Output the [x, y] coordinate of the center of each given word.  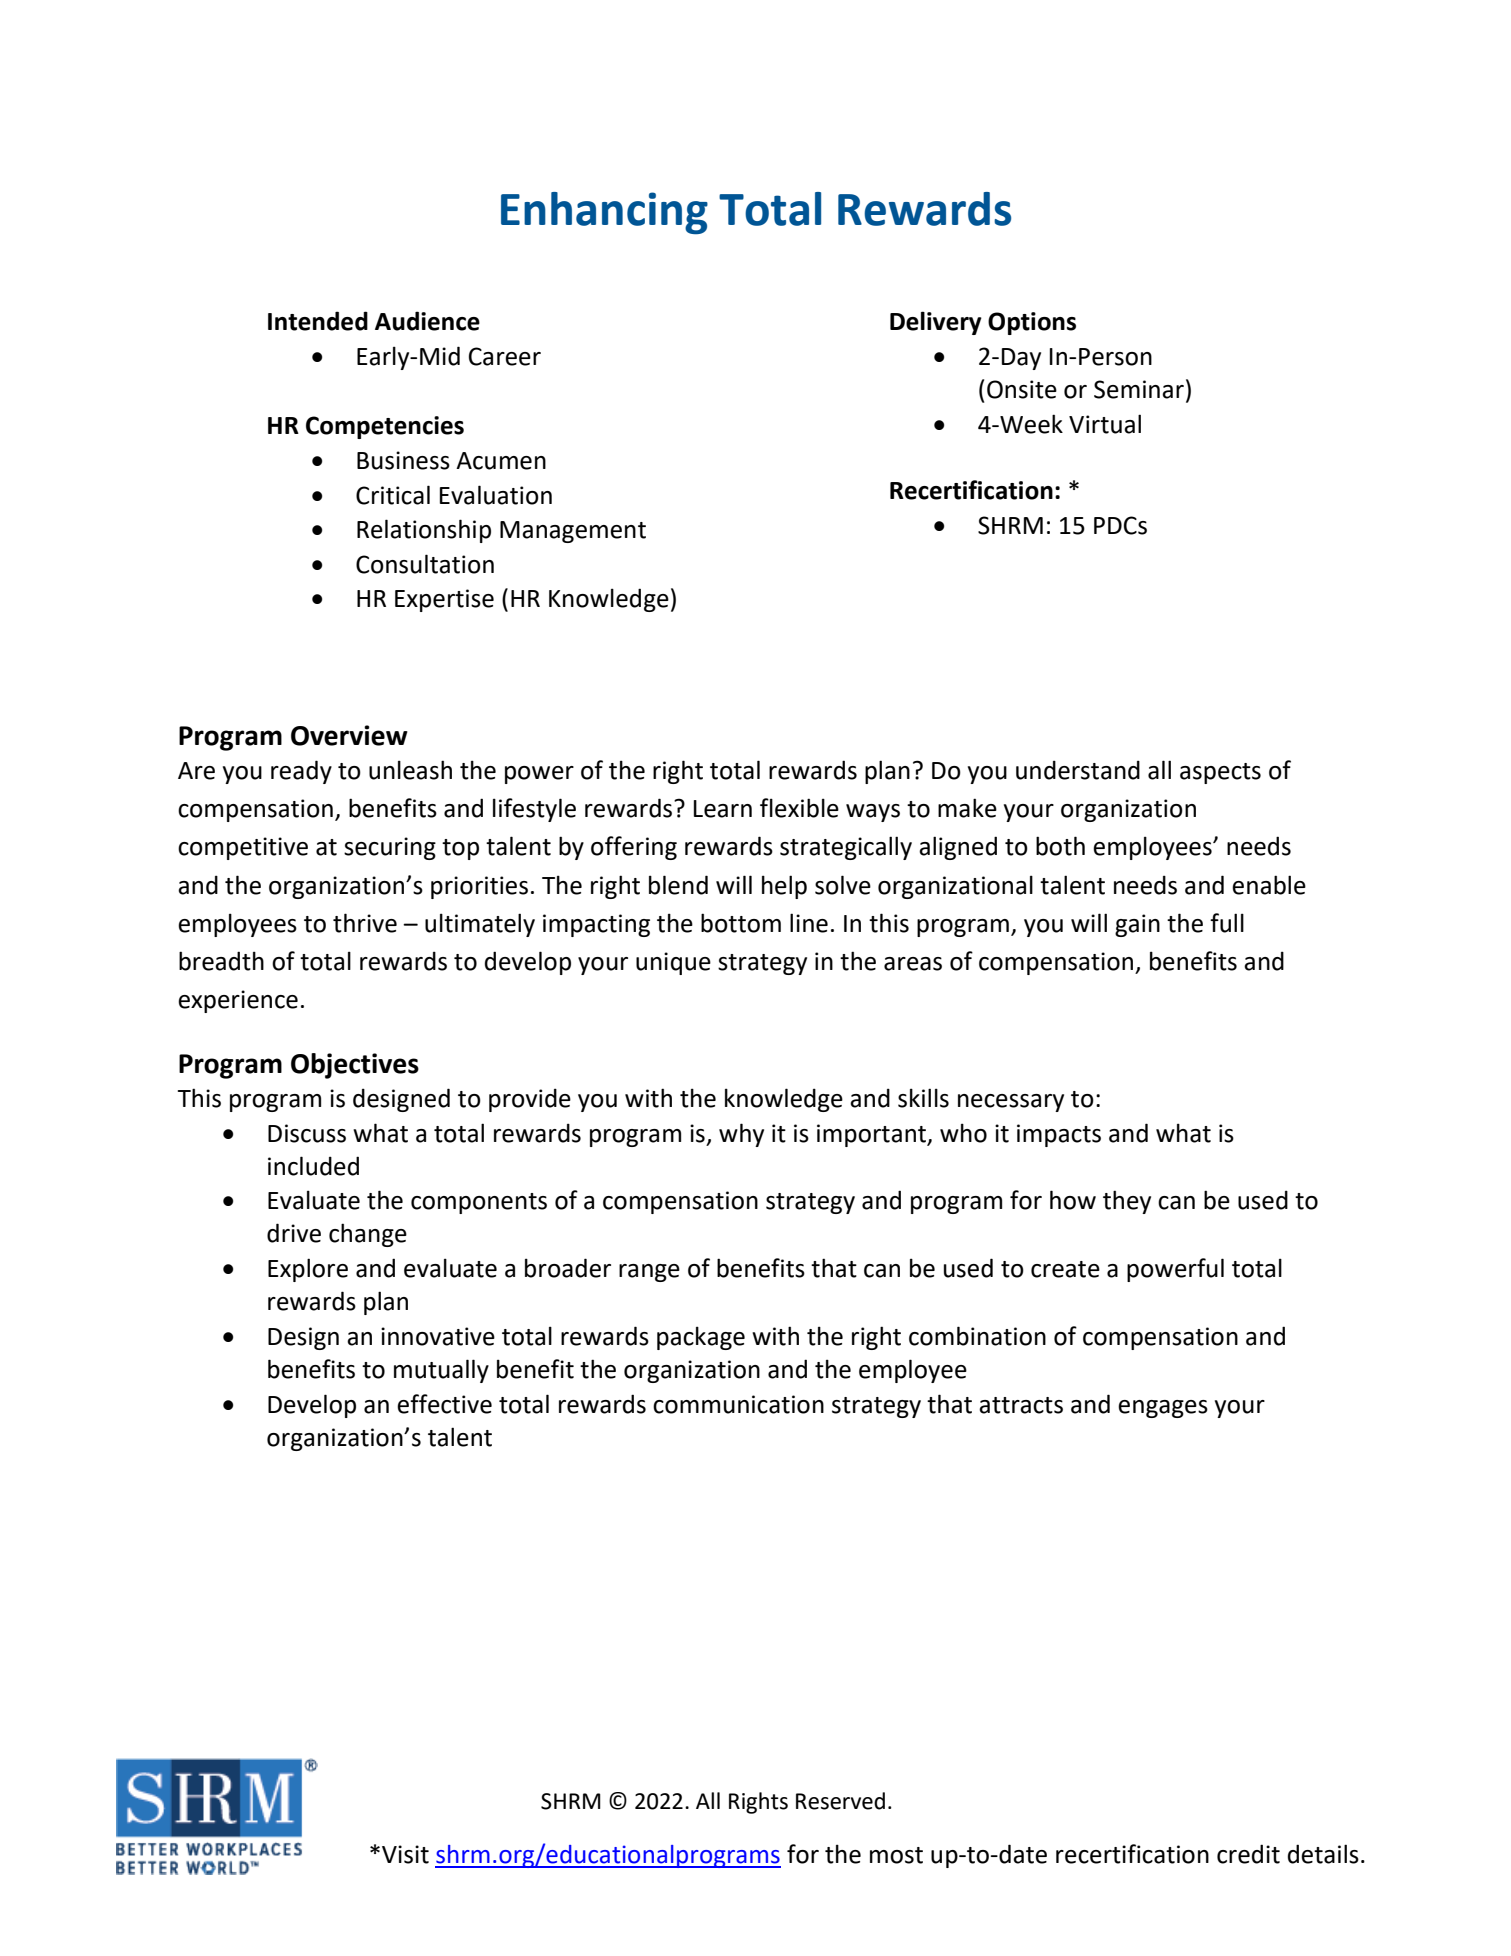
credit [1248, 1854]
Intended [318, 321]
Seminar [1139, 389]
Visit [405, 1854]
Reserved [840, 1801]
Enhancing [604, 213]
